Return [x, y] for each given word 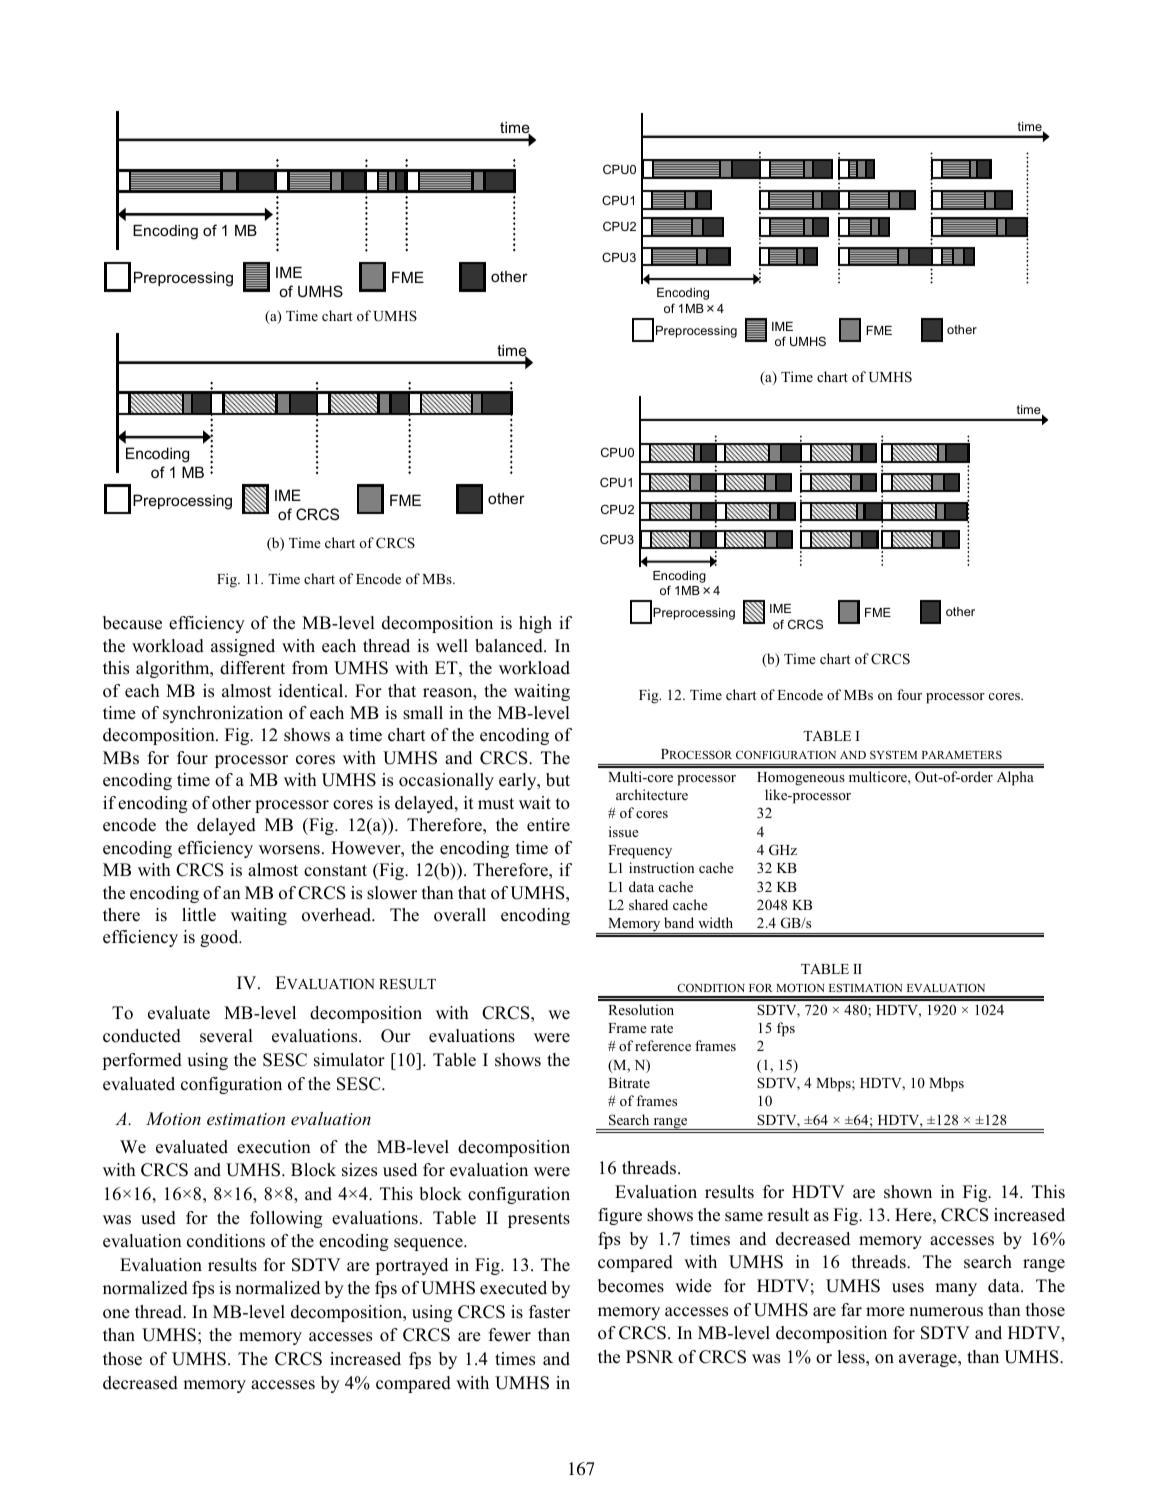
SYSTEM [893, 754]
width [715, 922]
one [116, 1314]
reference [663, 1045]
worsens [289, 850]
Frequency [640, 852]
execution [274, 1147]
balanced [510, 646]
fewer [509, 1335]
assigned [243, 647]
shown [908, 1192]
